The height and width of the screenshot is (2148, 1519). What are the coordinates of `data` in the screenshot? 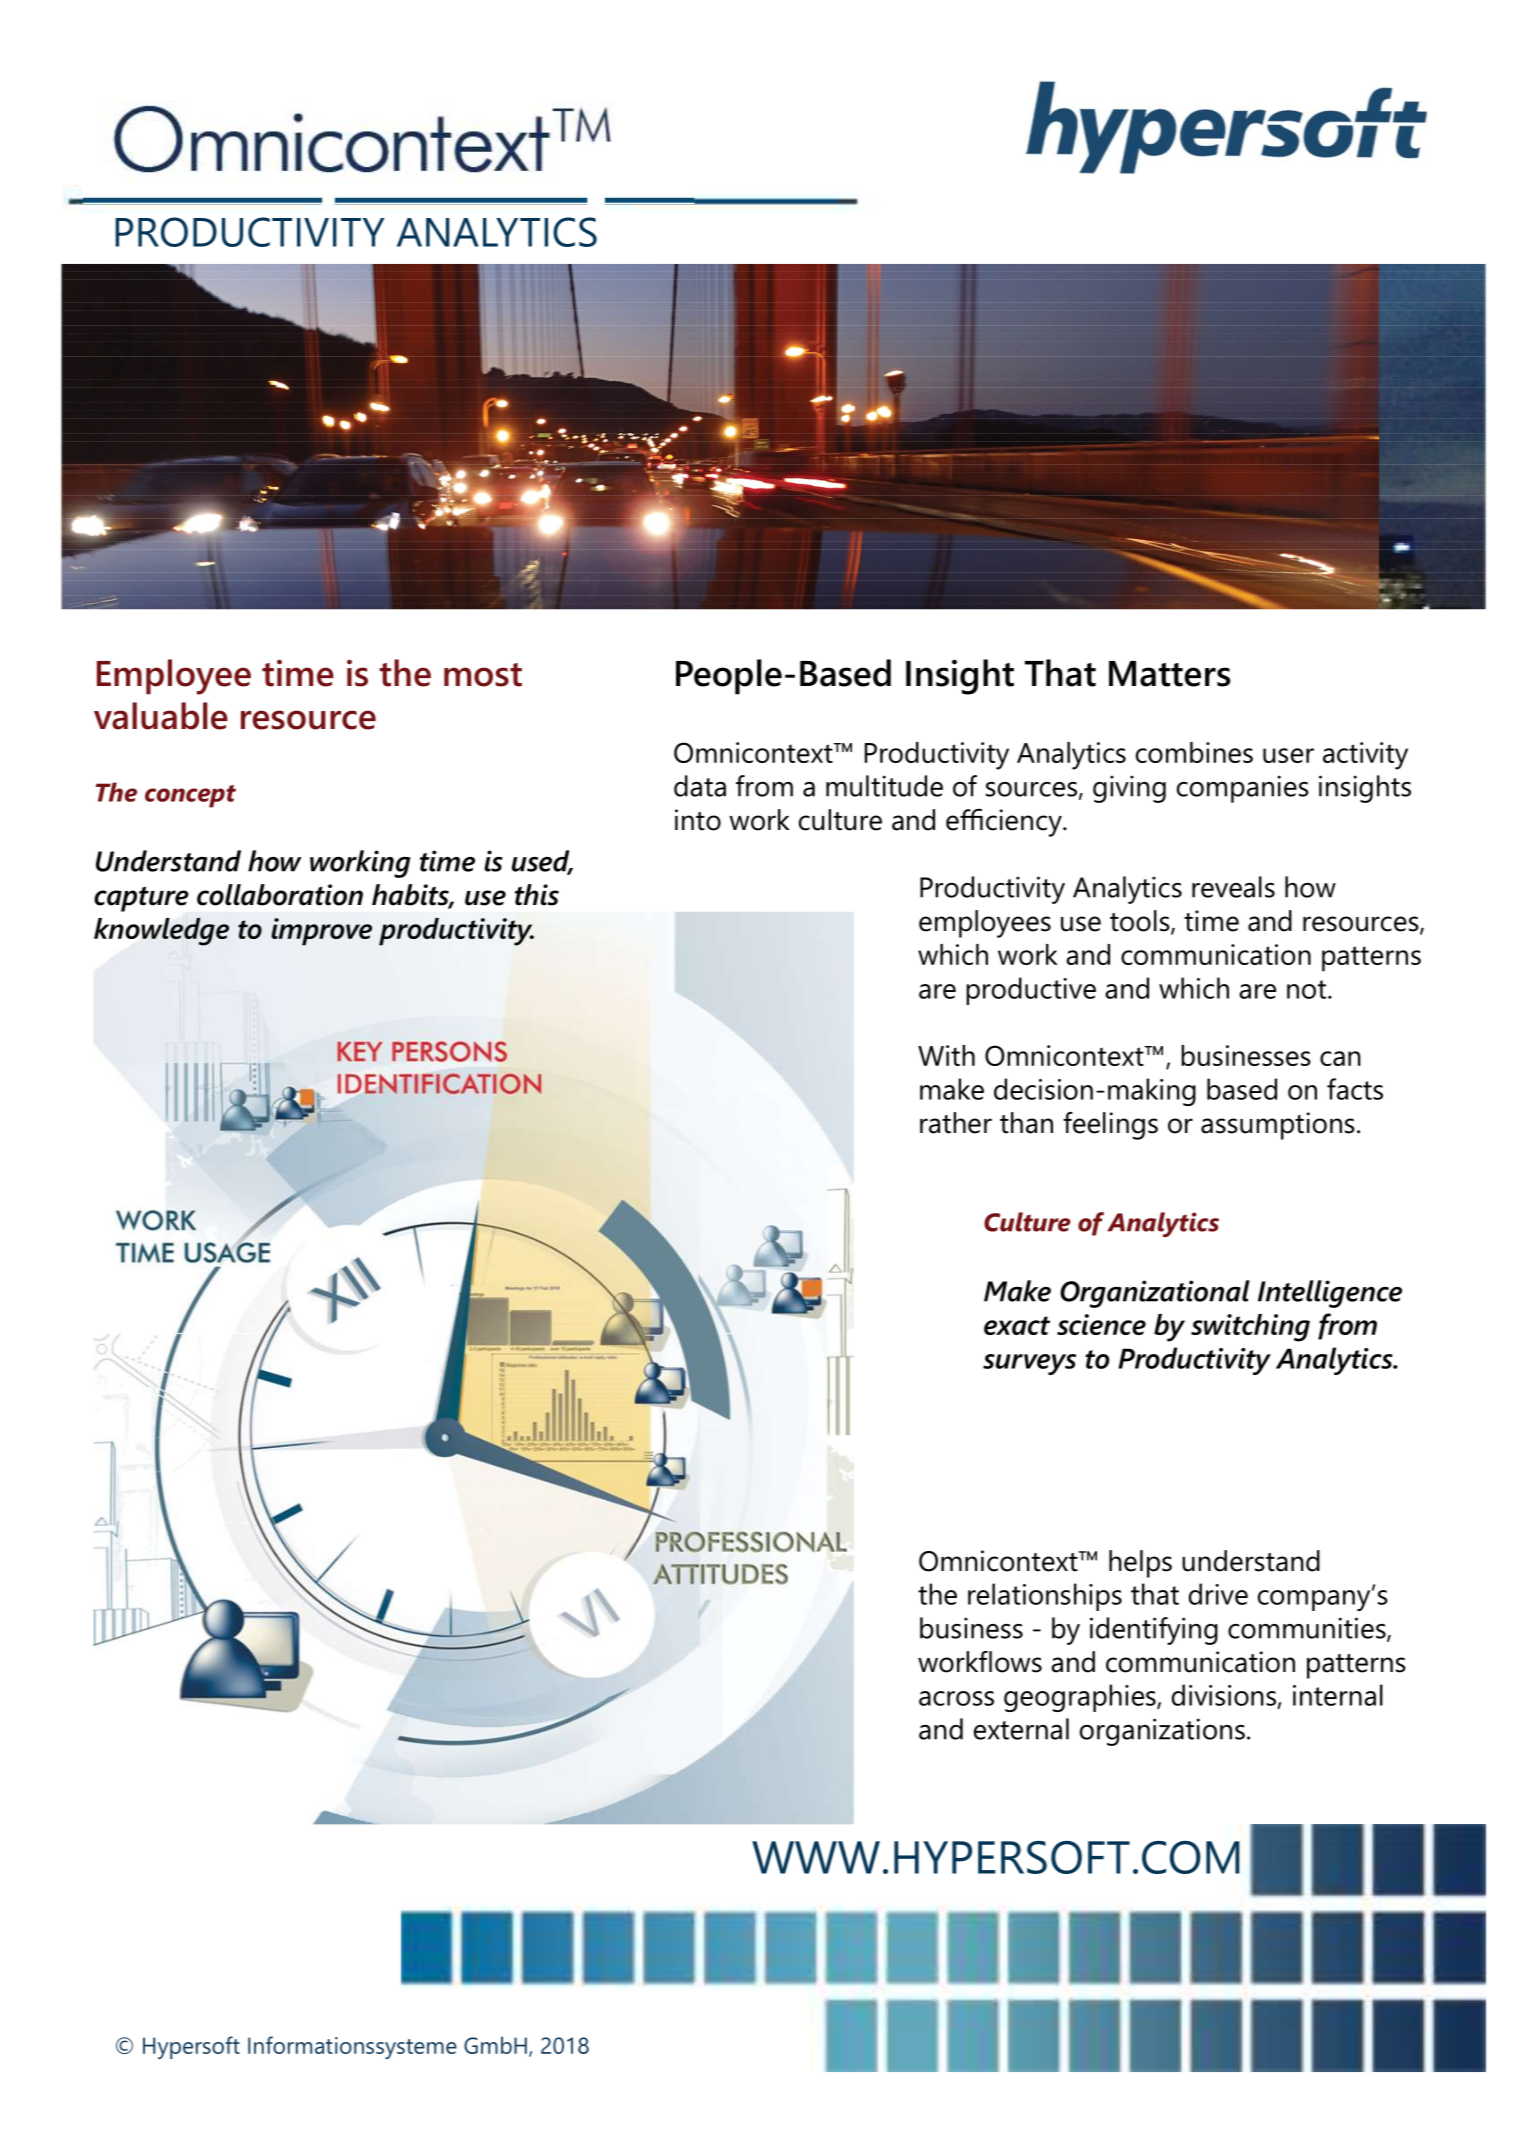 It's located at (700, 786).
